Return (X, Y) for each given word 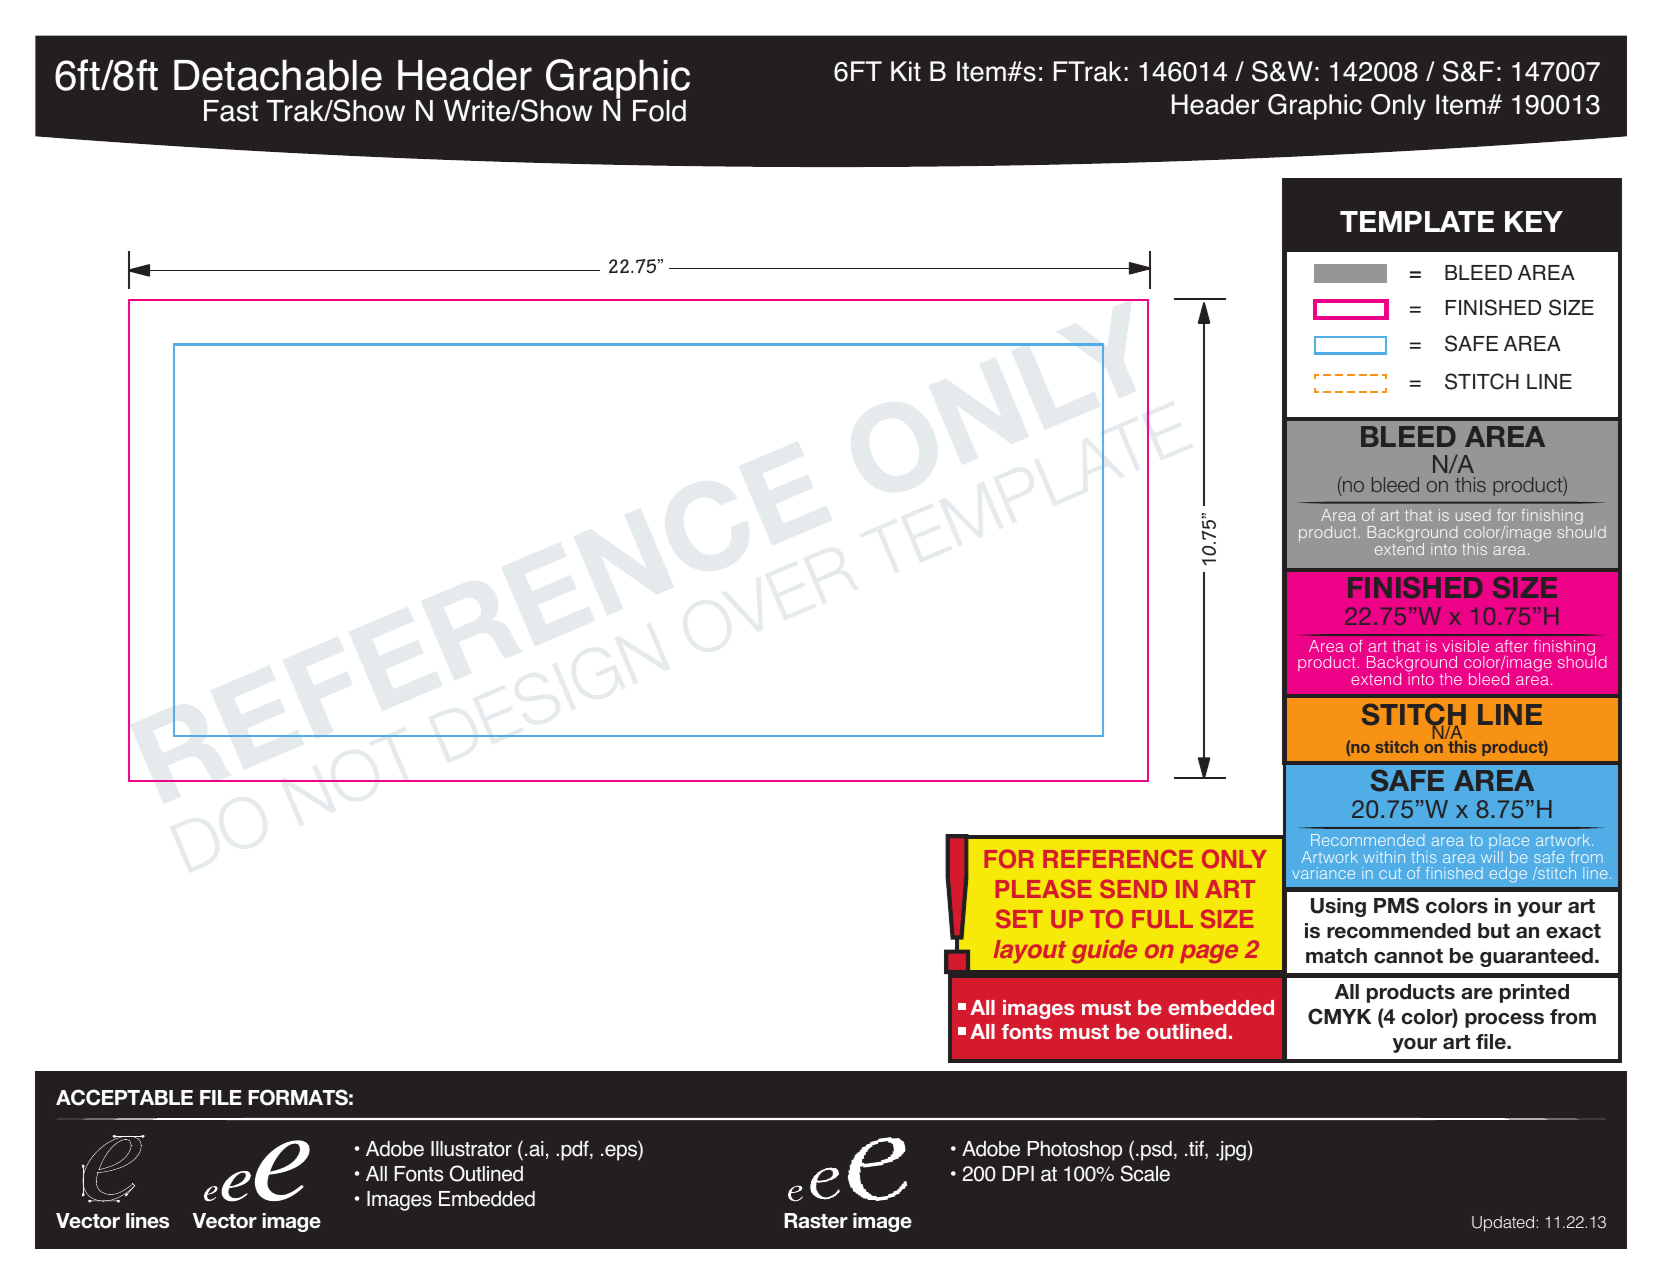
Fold (659, 111)
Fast (231, 111)
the (1451, 679)
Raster (816, 1221)
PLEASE (1043, 889)
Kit (906, 71)
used (1473, 515)
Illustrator (471, 1149)
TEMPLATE (1417, 221)
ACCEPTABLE (124, 1097)
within (1384, 857)
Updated (1504, 1224)
